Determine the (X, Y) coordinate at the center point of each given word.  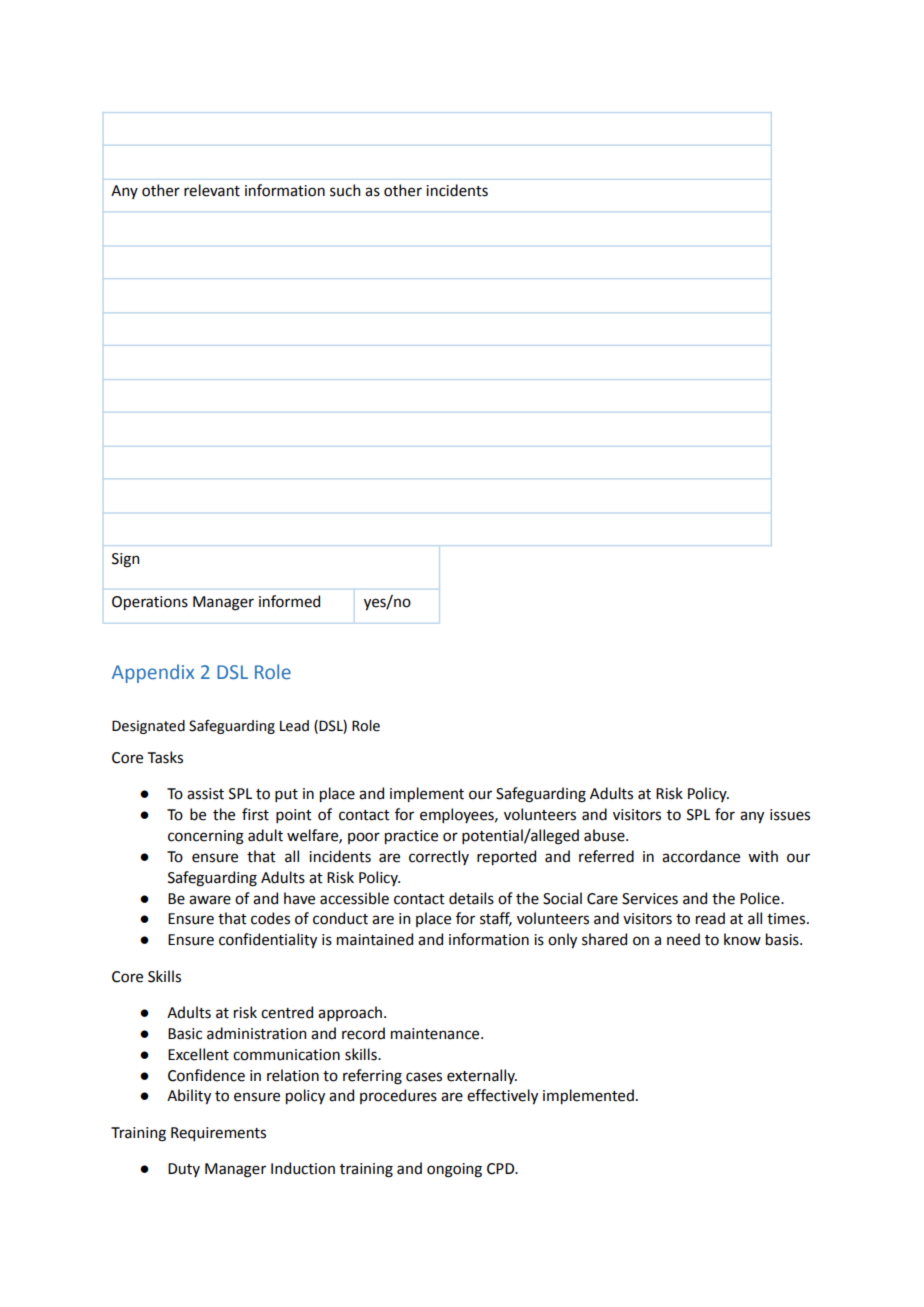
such (345, 190)
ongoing (454, 1170)
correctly (439, 857)
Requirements (218, 1134)
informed (289, 601)
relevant (212, 190)
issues (790, 815)
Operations (150, 603)
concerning (206, 837)
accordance (701, 856)
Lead (294, 726)
